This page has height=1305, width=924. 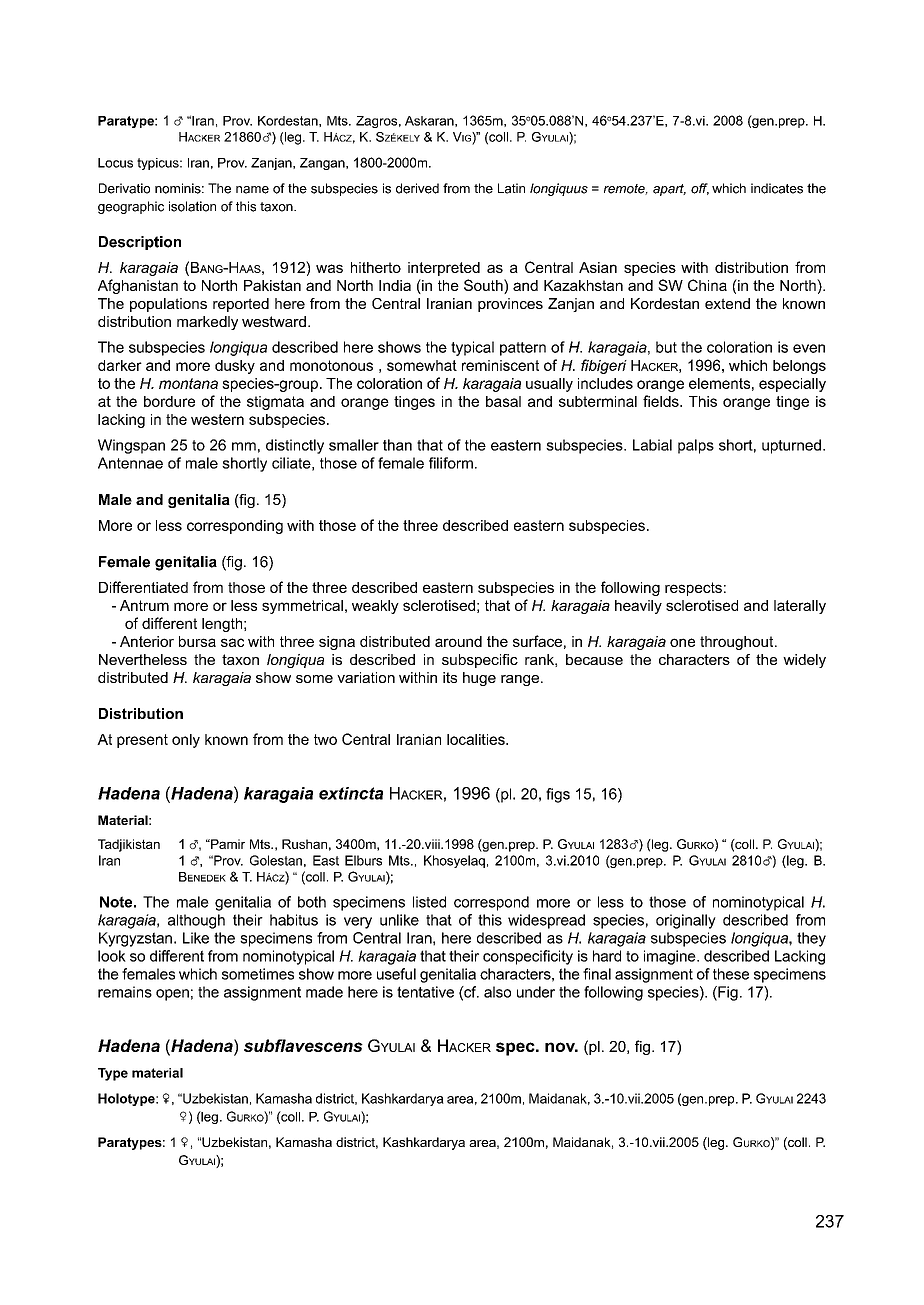 What do you see at coordinates (700, 189) in the page?
I see `off` at bounding box center [700, 189].
